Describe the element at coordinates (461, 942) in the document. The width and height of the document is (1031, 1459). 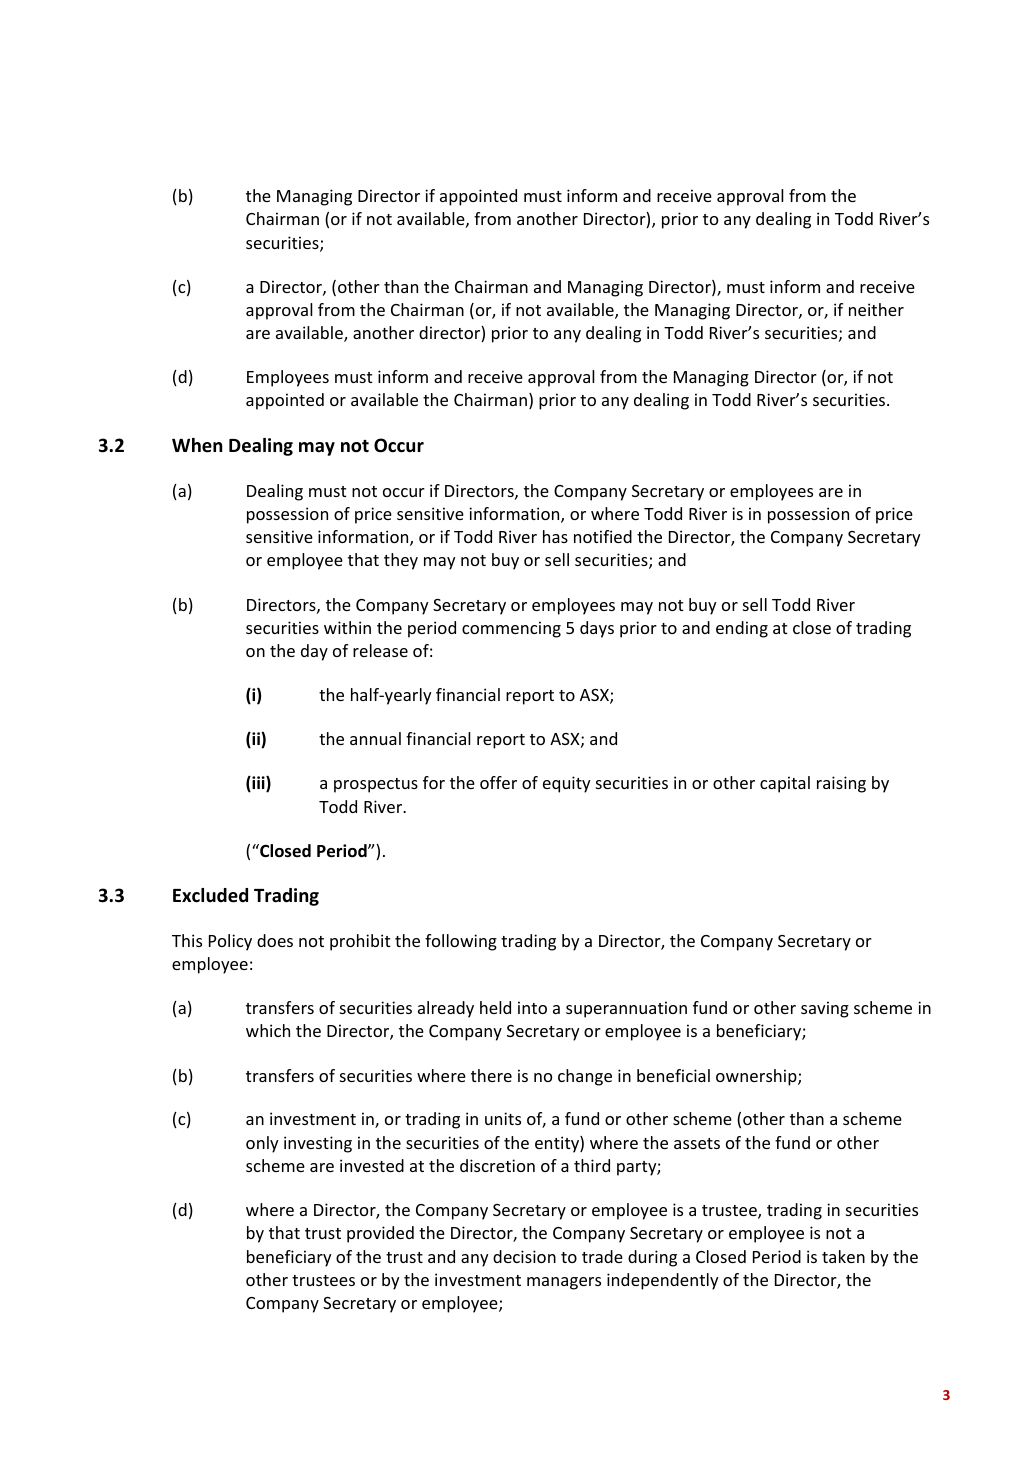
I see `following` at that location.
